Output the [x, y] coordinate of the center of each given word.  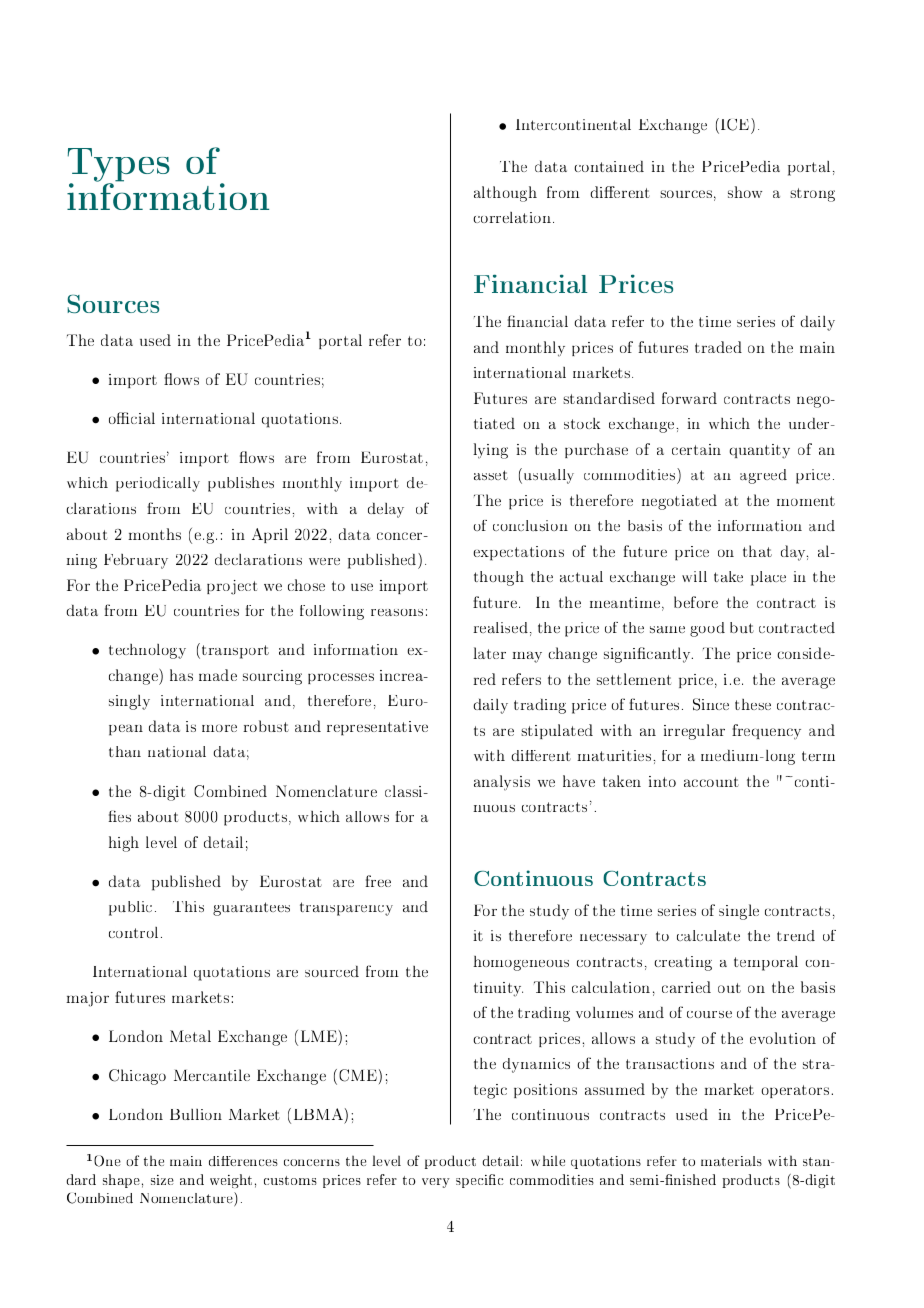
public [130, 908]
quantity [759, 451]
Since [711, 704]
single [739, 912]
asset [491, 475]
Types [118, 166]
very [436, 1183]
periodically [158, 484]
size [162, 1180]
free [378, 881]
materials [731, 1161]
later [489, 653]
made [218, 675]
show [745, 192]
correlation [513, 217]
